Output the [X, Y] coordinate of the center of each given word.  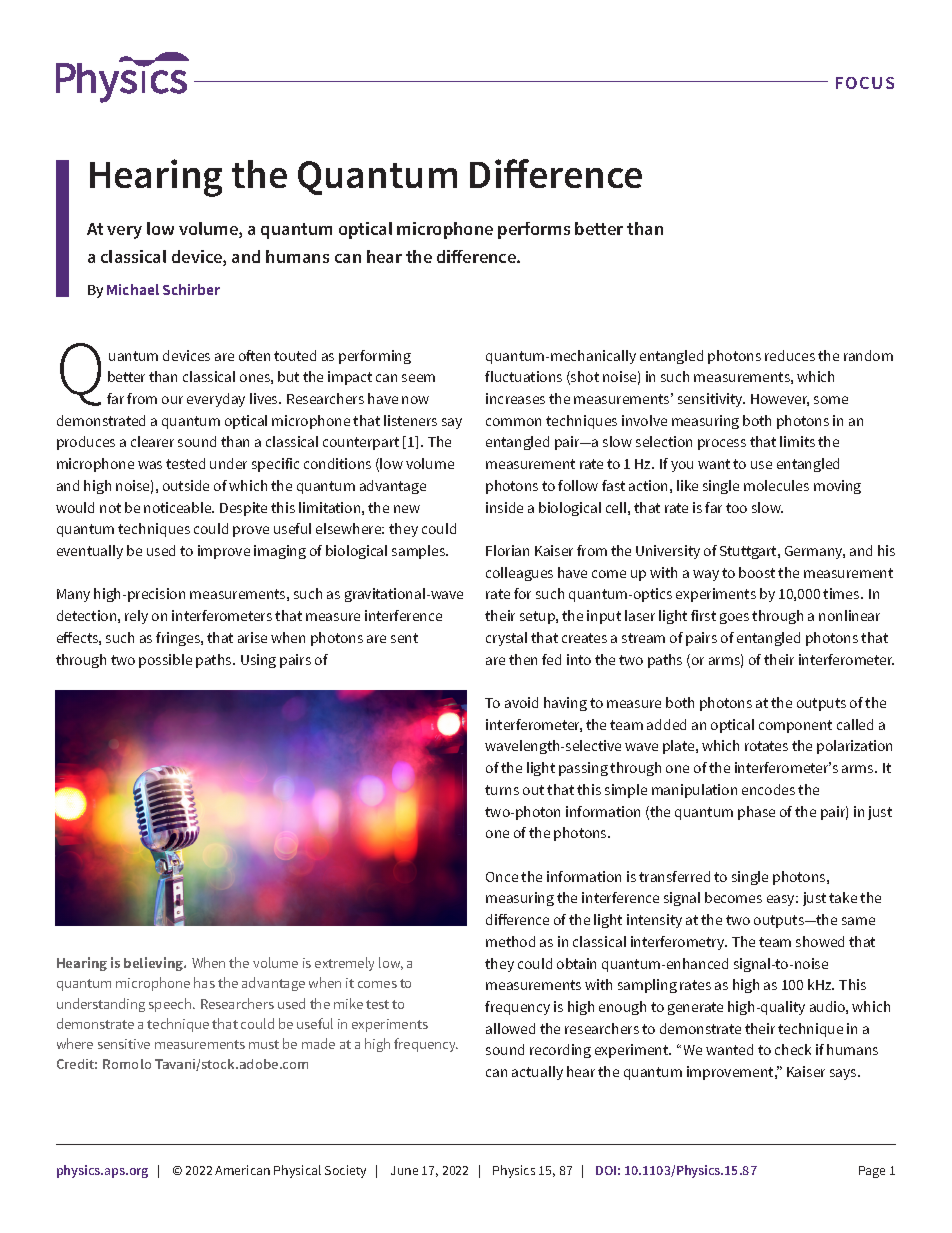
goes [734, 618]
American [242, 1170]
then [523, 659]
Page [872, 1172]
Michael [133, 289]
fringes [179, 639]
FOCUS [865, 83]
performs [534, 230]
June [404, 1170]
